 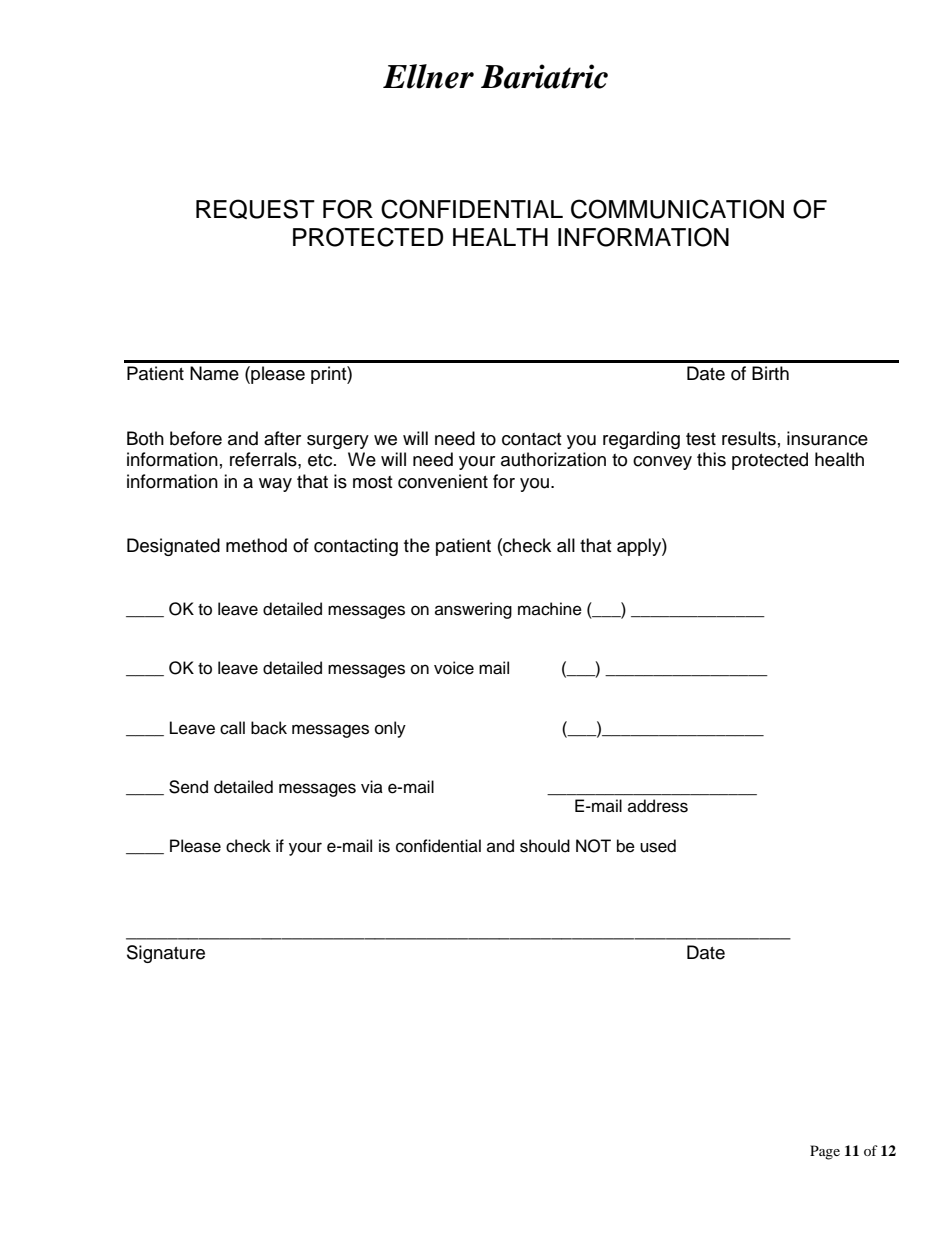 What do you see at coordinates (544, 76) in the document?
I see `Bariatric` at bounding box center [544, 76].
